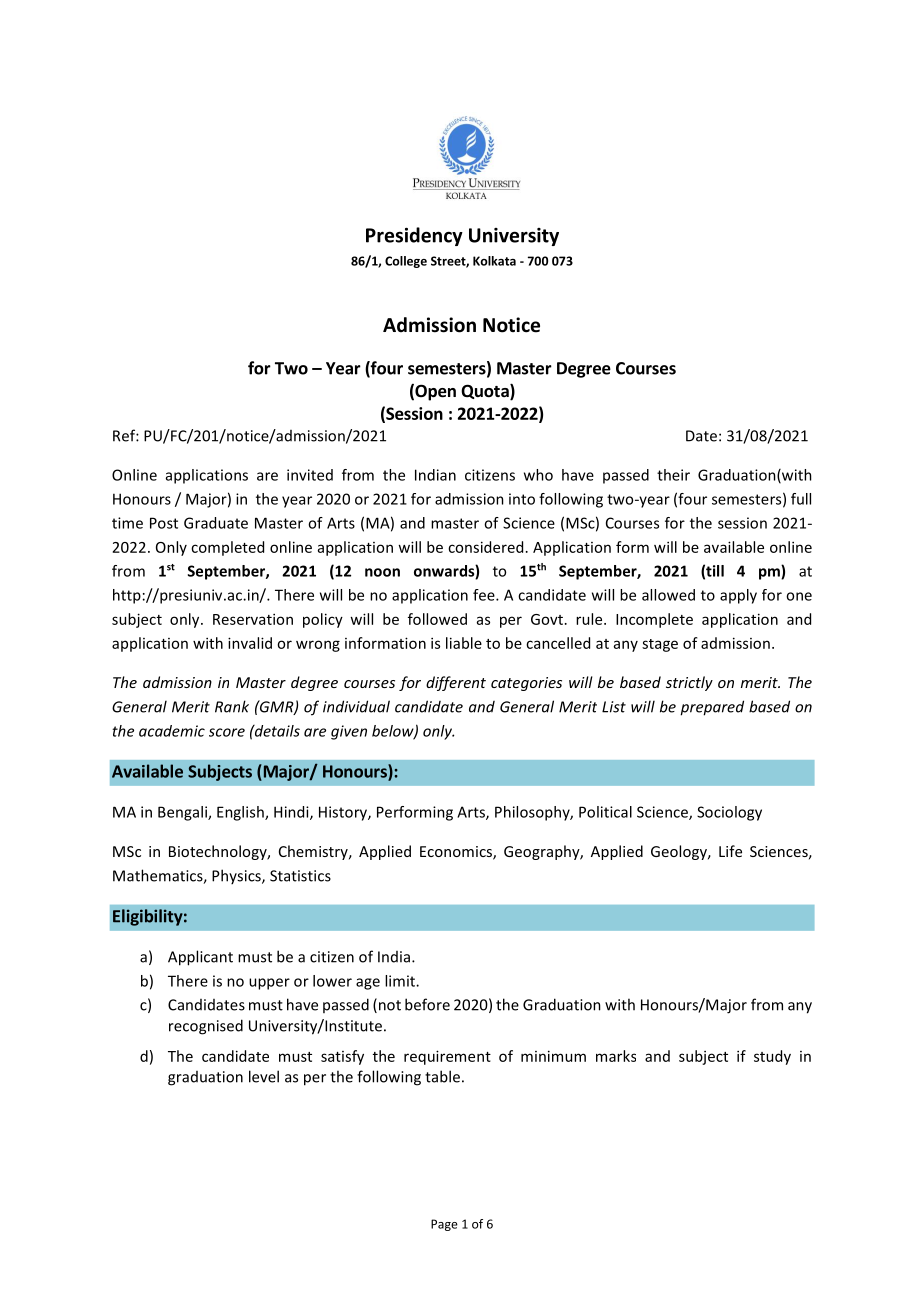 The height and width of the screenshot is (1309, 924). I want to click on Physics, so click(237, 876).
